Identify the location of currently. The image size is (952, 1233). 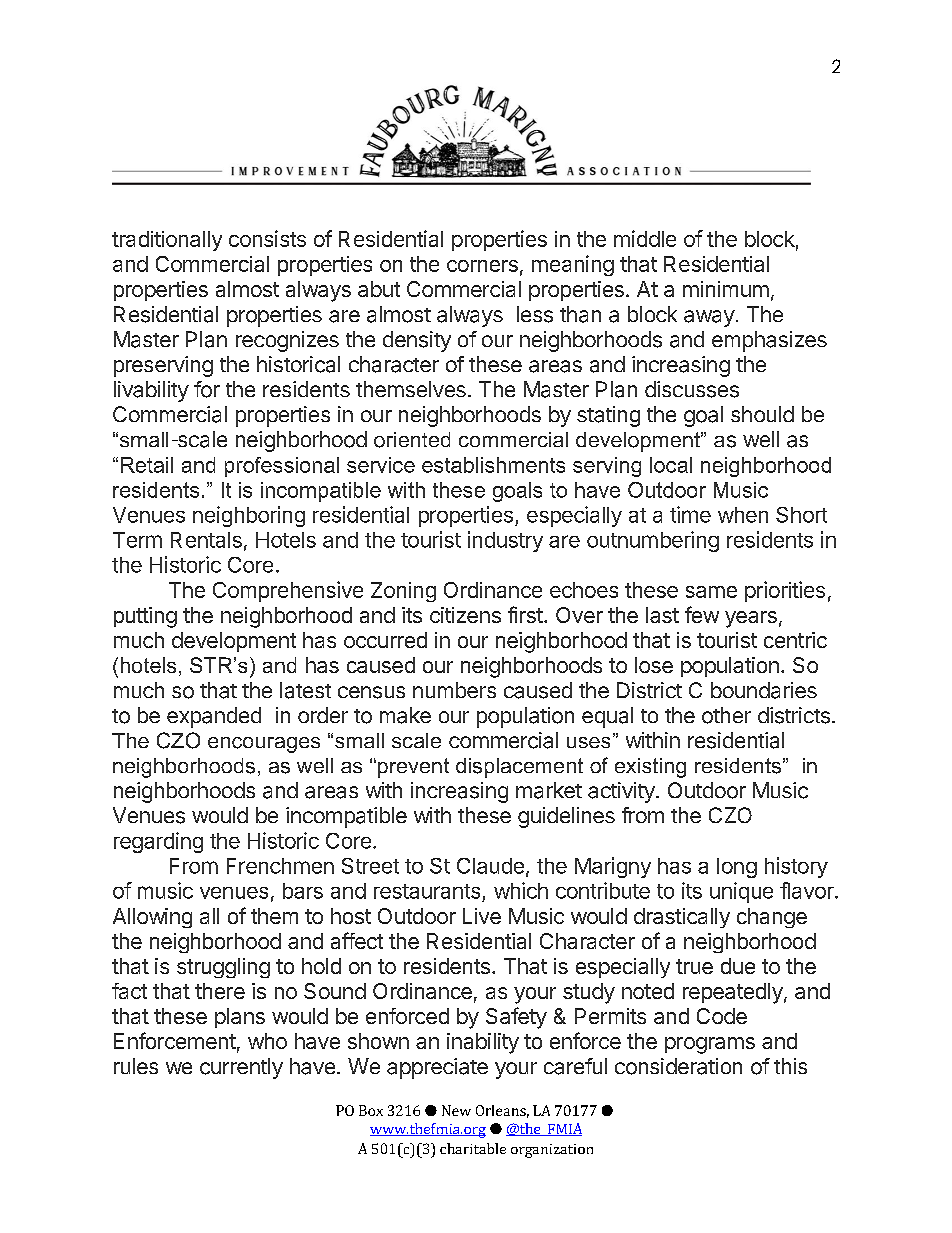
(241, 1068).
